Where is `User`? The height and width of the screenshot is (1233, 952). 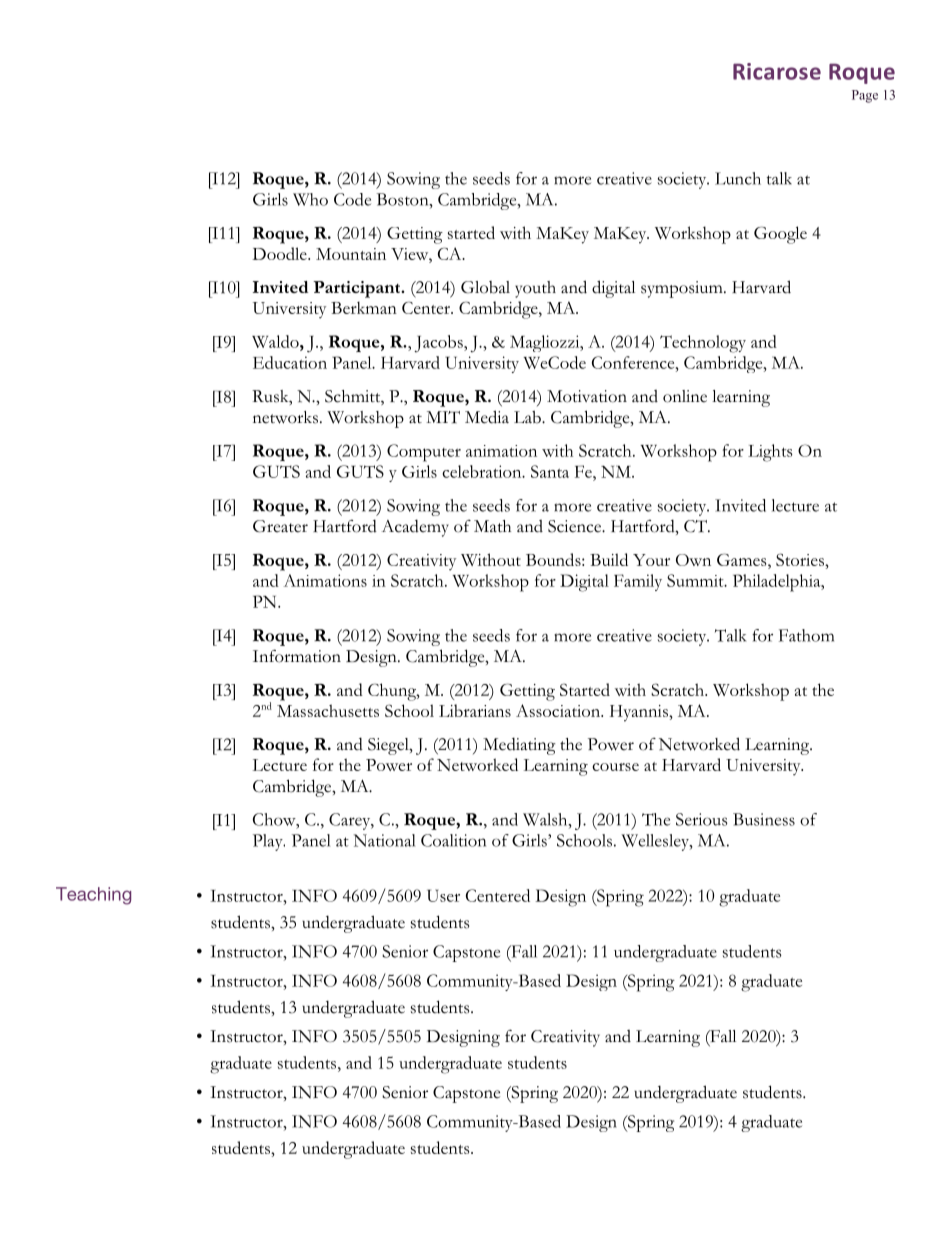
User is located at coordinates (443, 895).
